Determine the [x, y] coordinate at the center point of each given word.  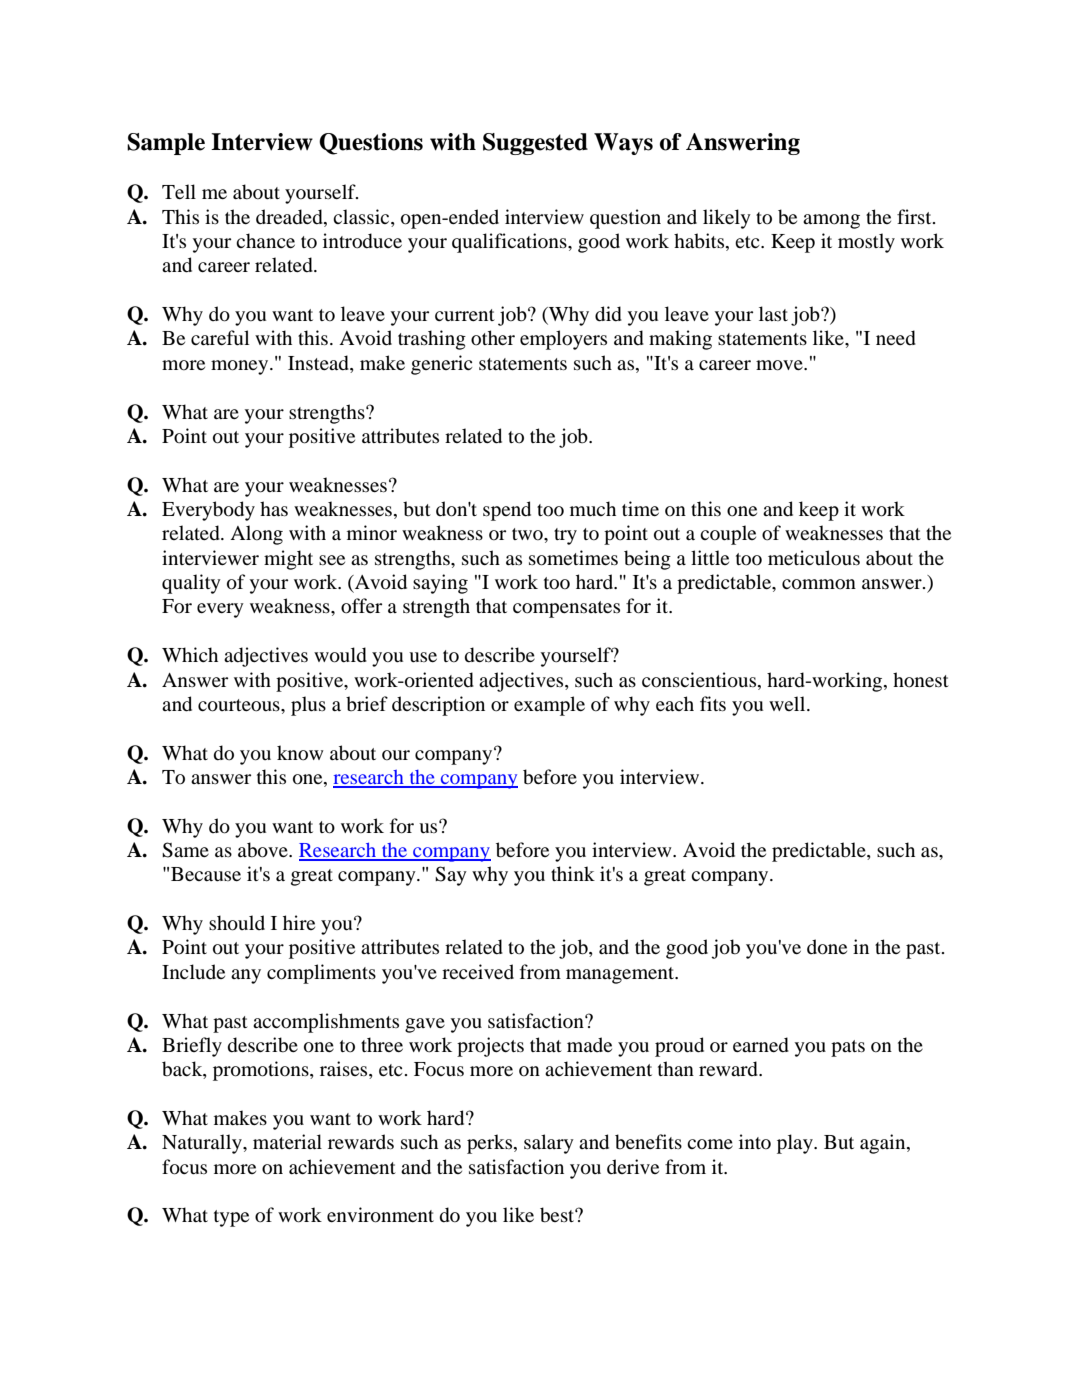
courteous [240, 705]
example [549, 706]
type [231, 1218]
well [788, 703]
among [831, 221]
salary [549, 1144]
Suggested [535, 144]
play [796, 1144]
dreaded [290, 217]
